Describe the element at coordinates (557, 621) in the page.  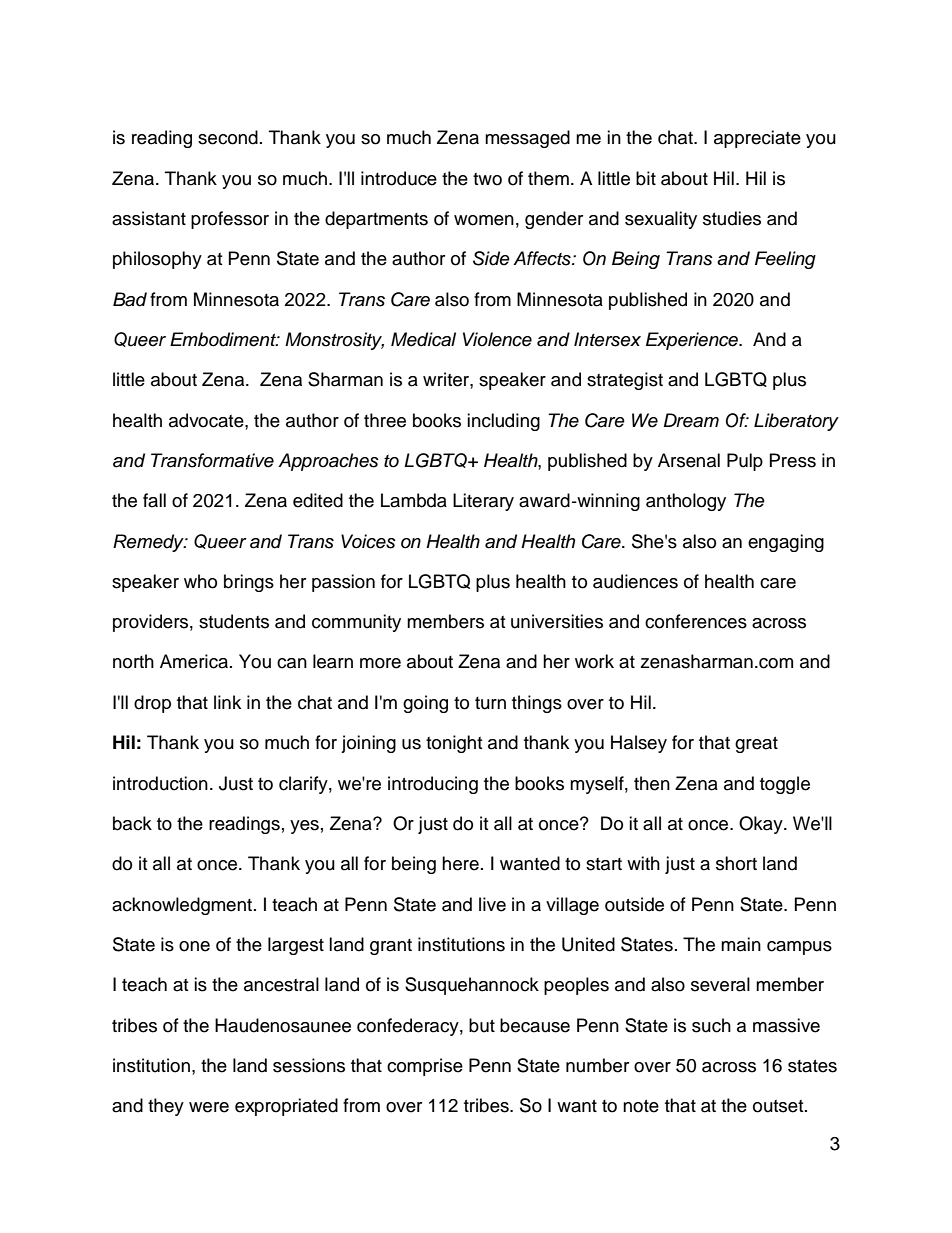
I see `universities` at that location.
